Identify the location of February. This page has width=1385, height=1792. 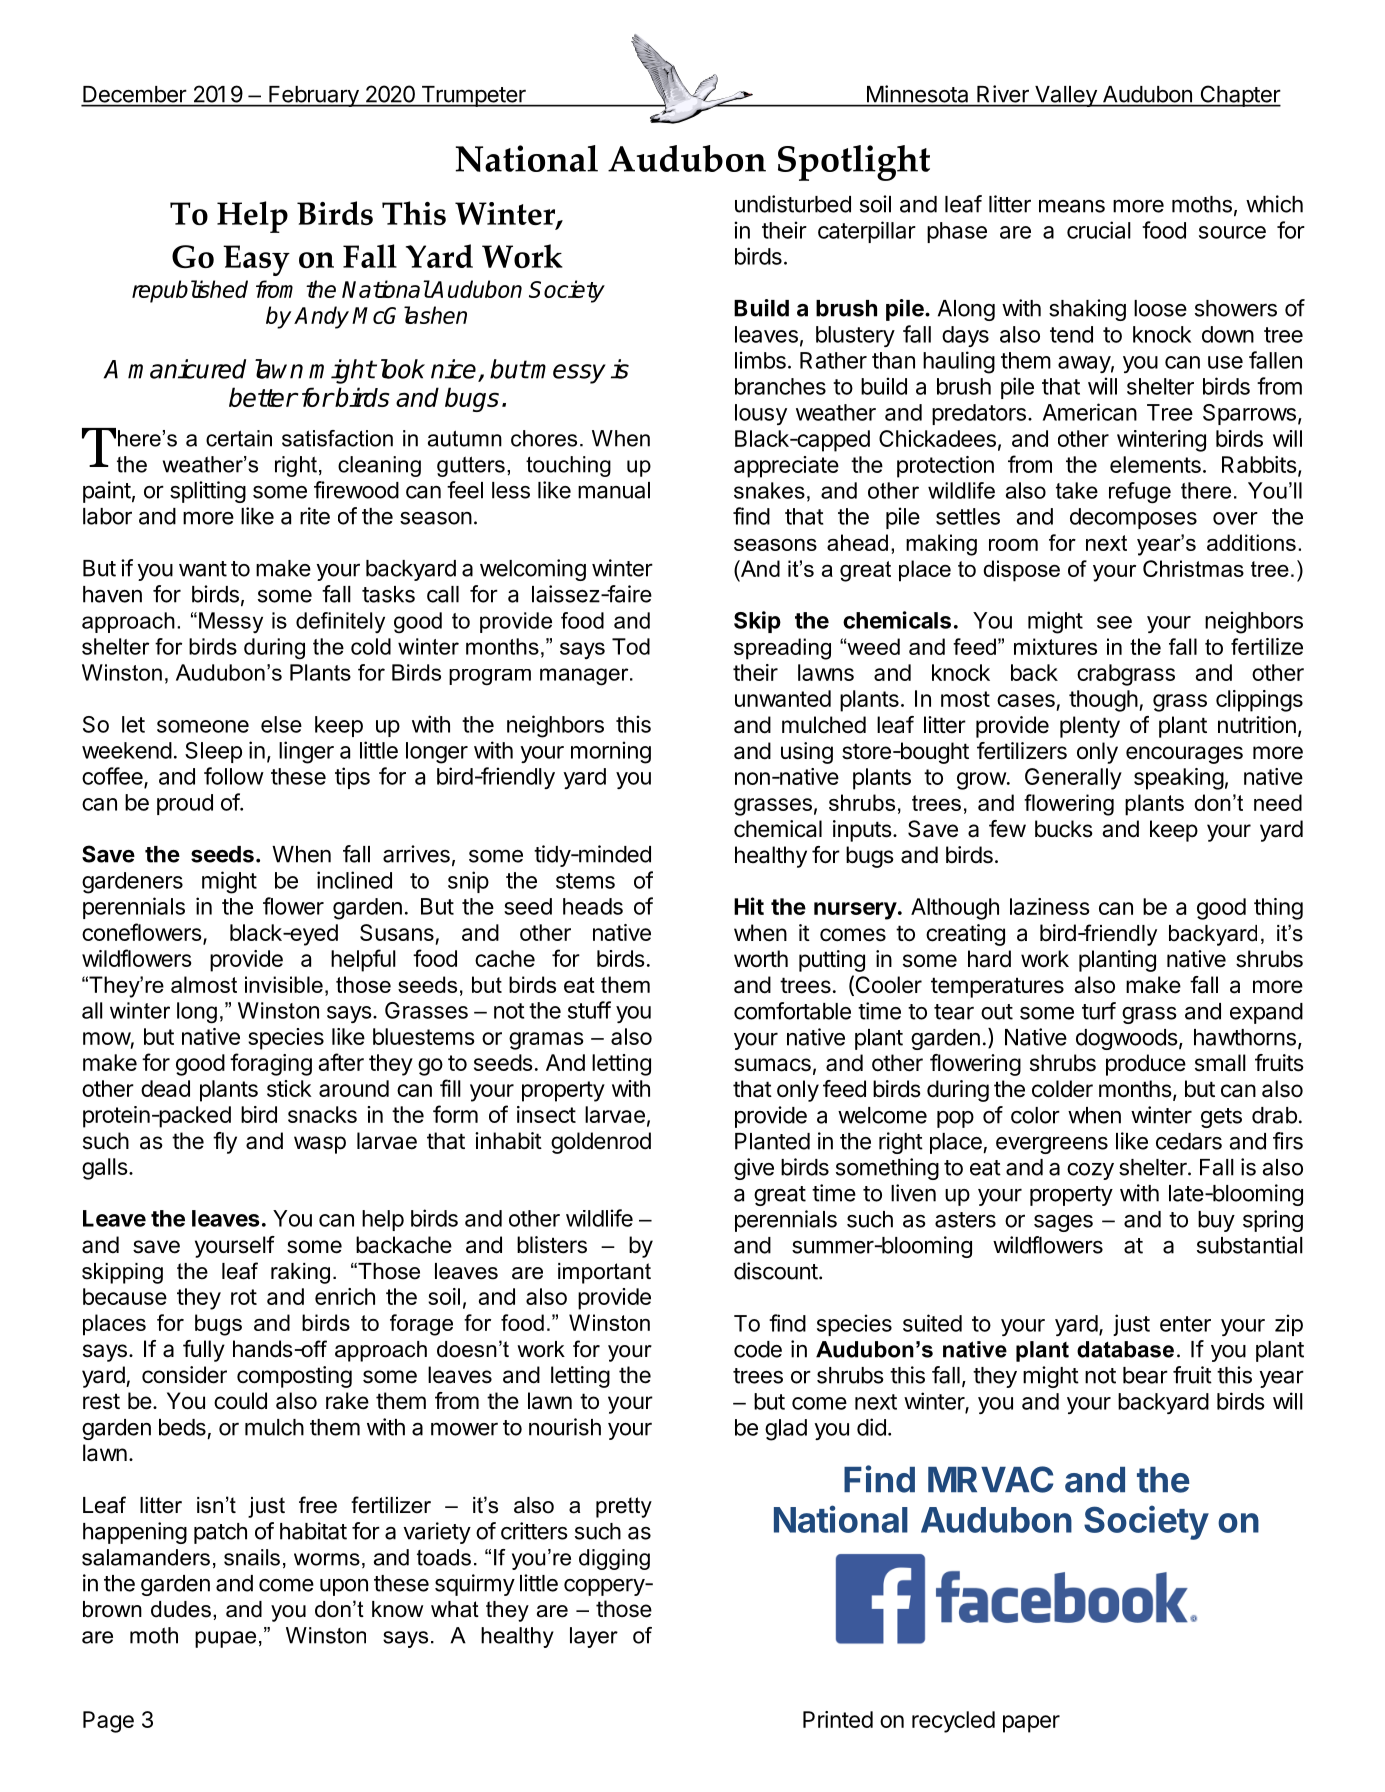
(313, 96).
